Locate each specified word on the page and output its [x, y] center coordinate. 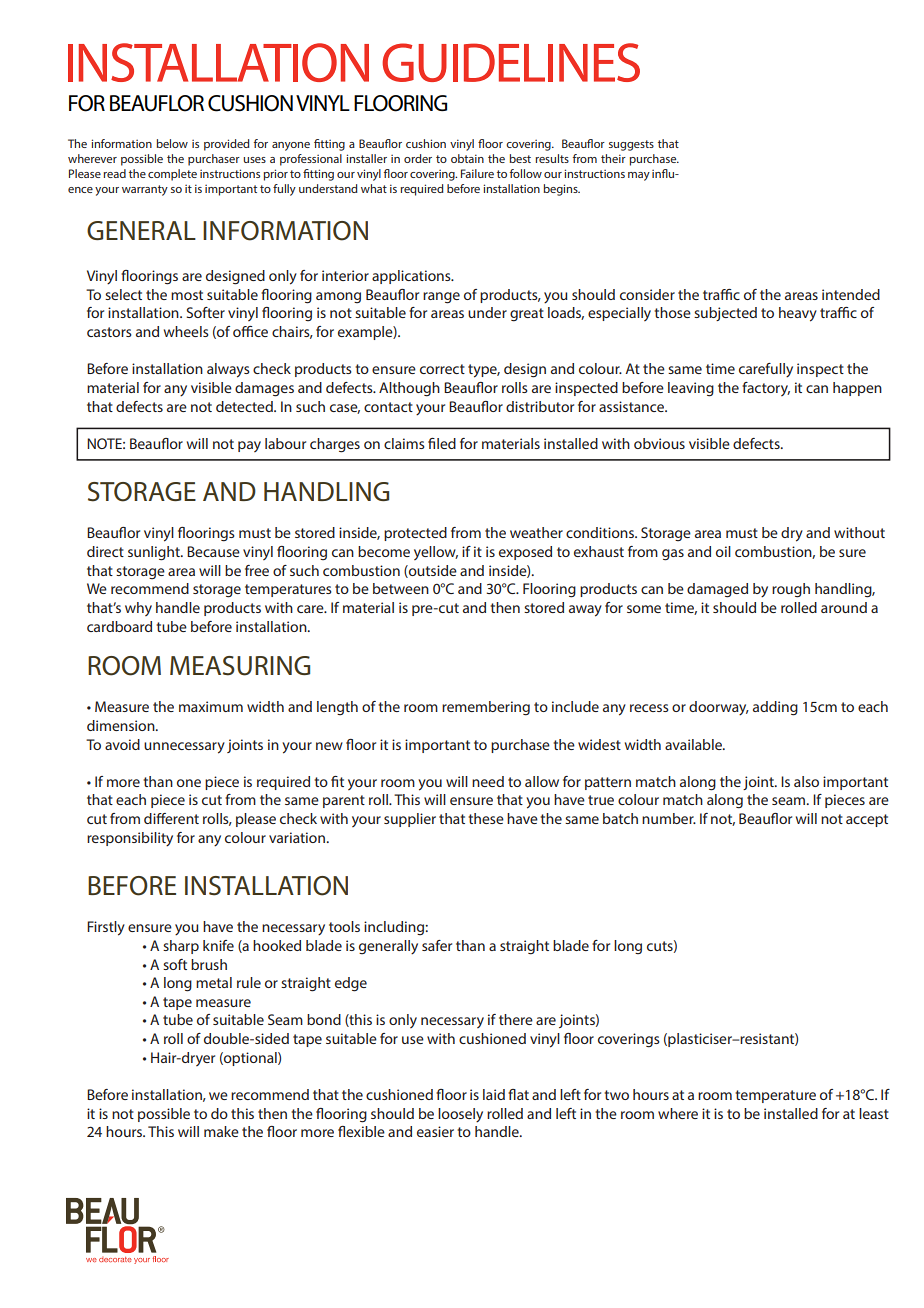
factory [766, 389]
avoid [122, 744]
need [488, 781]
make [221, 1131]
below [172, 143]
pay [249, 446]
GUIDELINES [511, 62]
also [806, 781]
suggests [631, 145]
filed [442, 443]
